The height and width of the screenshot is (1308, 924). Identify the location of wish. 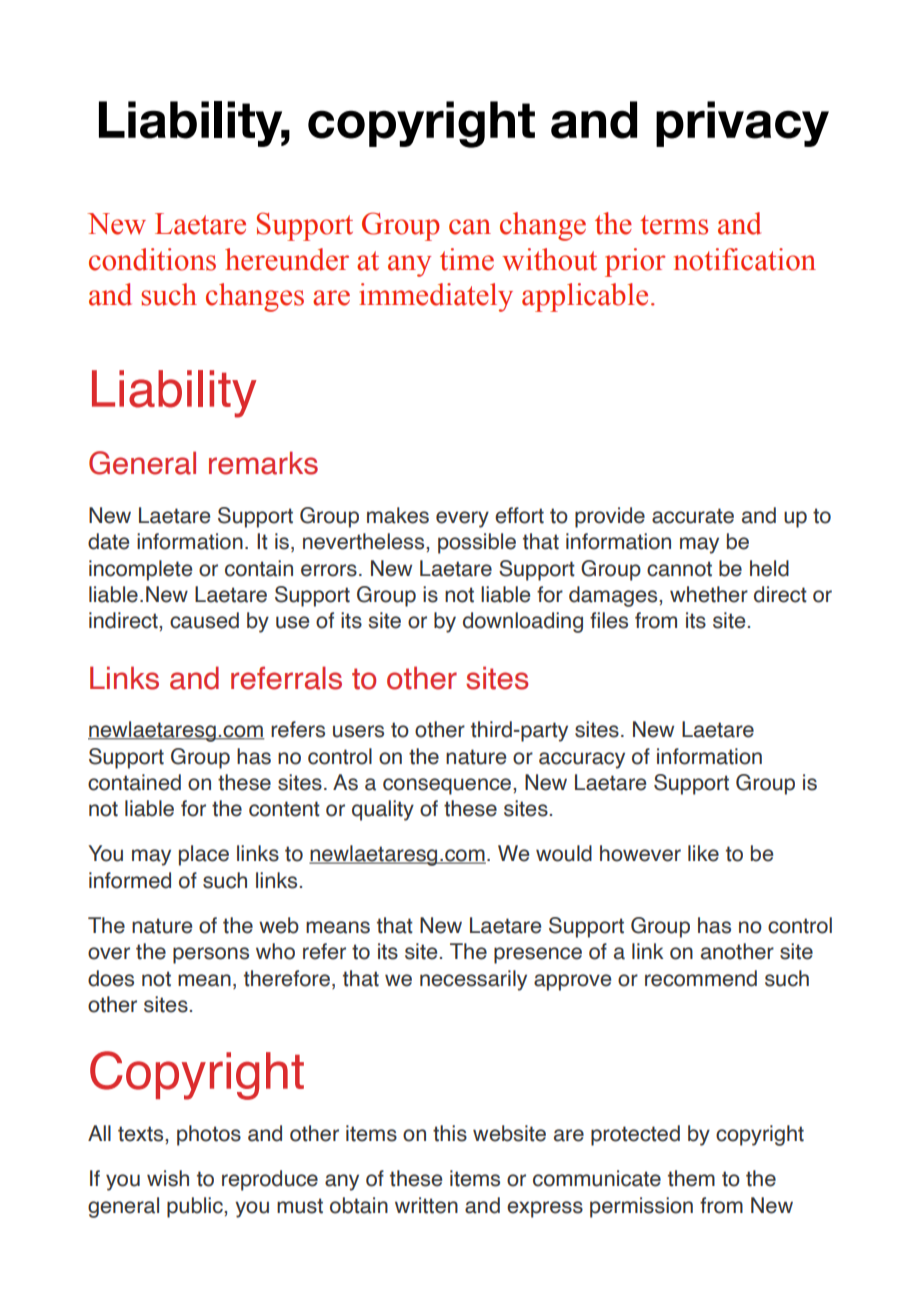
(168, 1178).
